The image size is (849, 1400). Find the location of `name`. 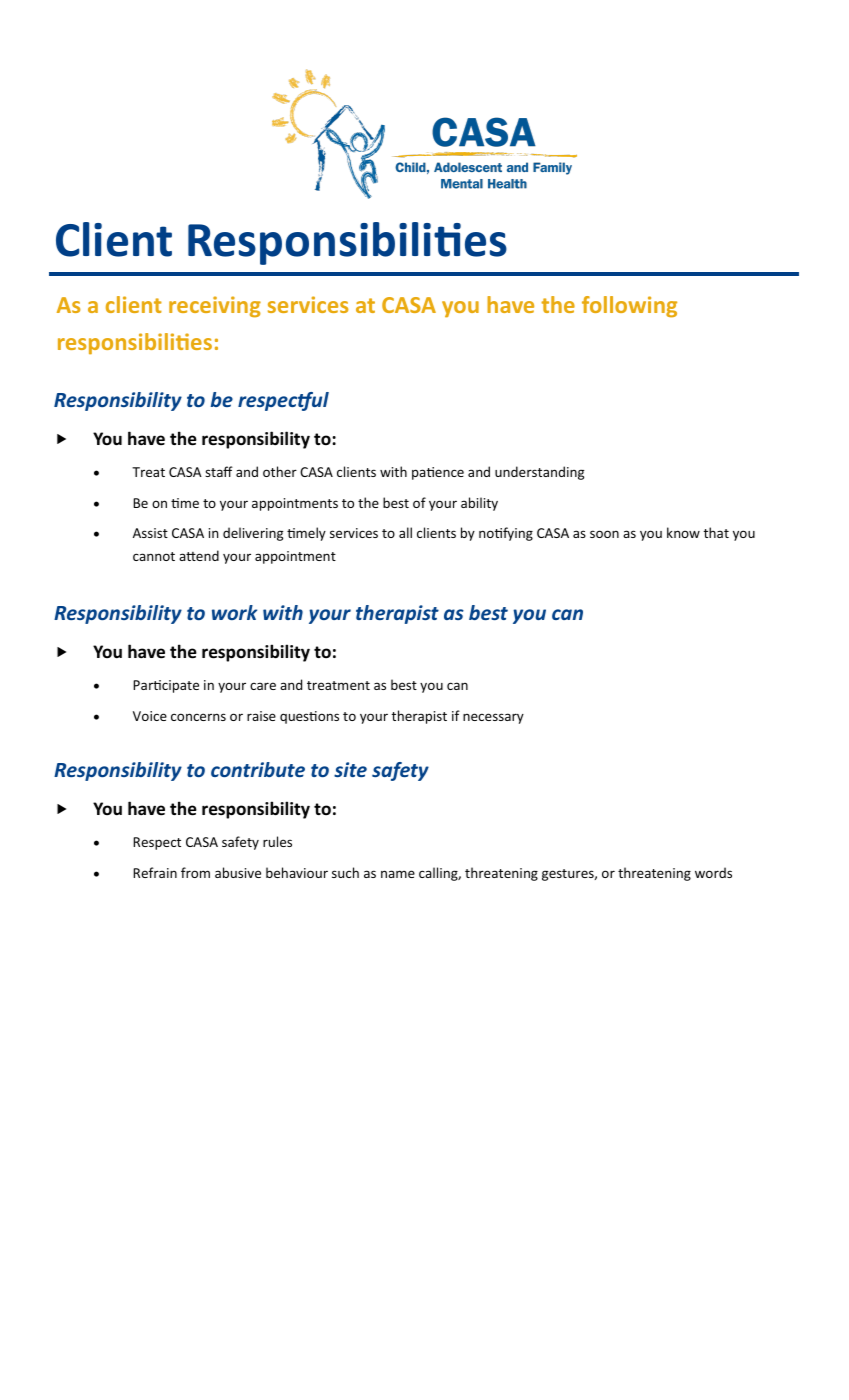

name is located at coordinates (398, 874).
